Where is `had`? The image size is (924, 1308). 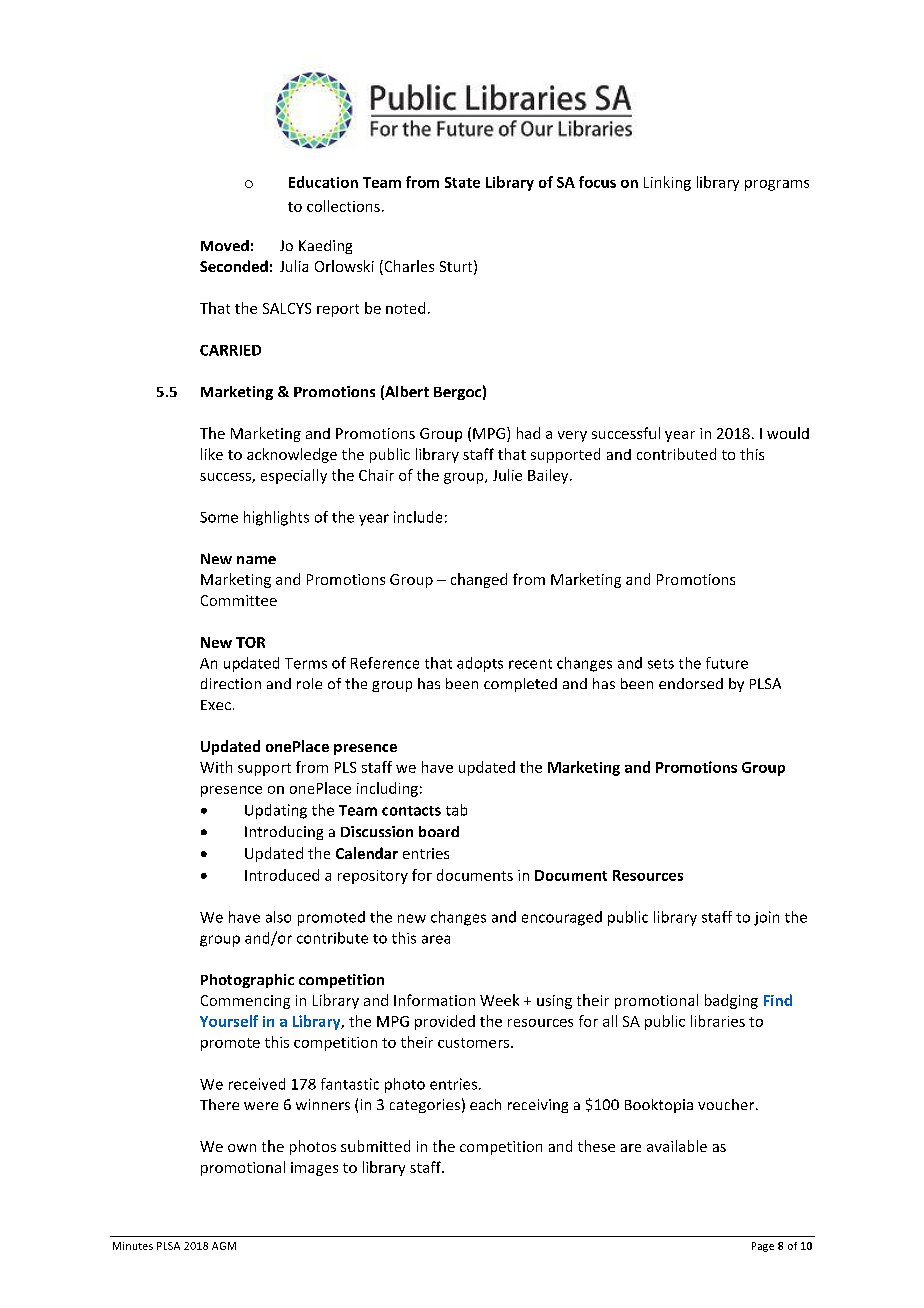
had is located at coordinates (528, 433).
